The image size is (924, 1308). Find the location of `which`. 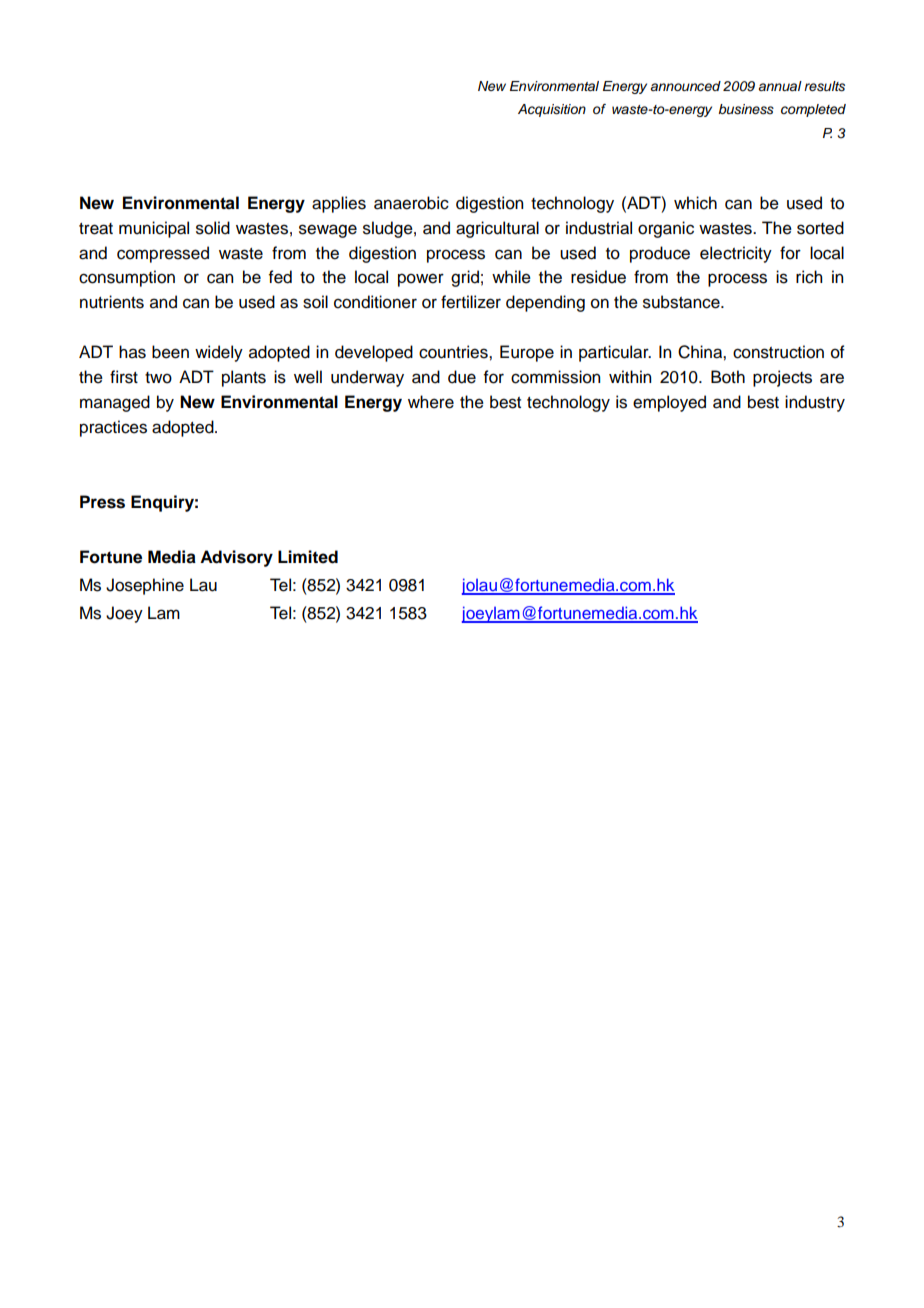

which is located at coordinates (695, 203).
